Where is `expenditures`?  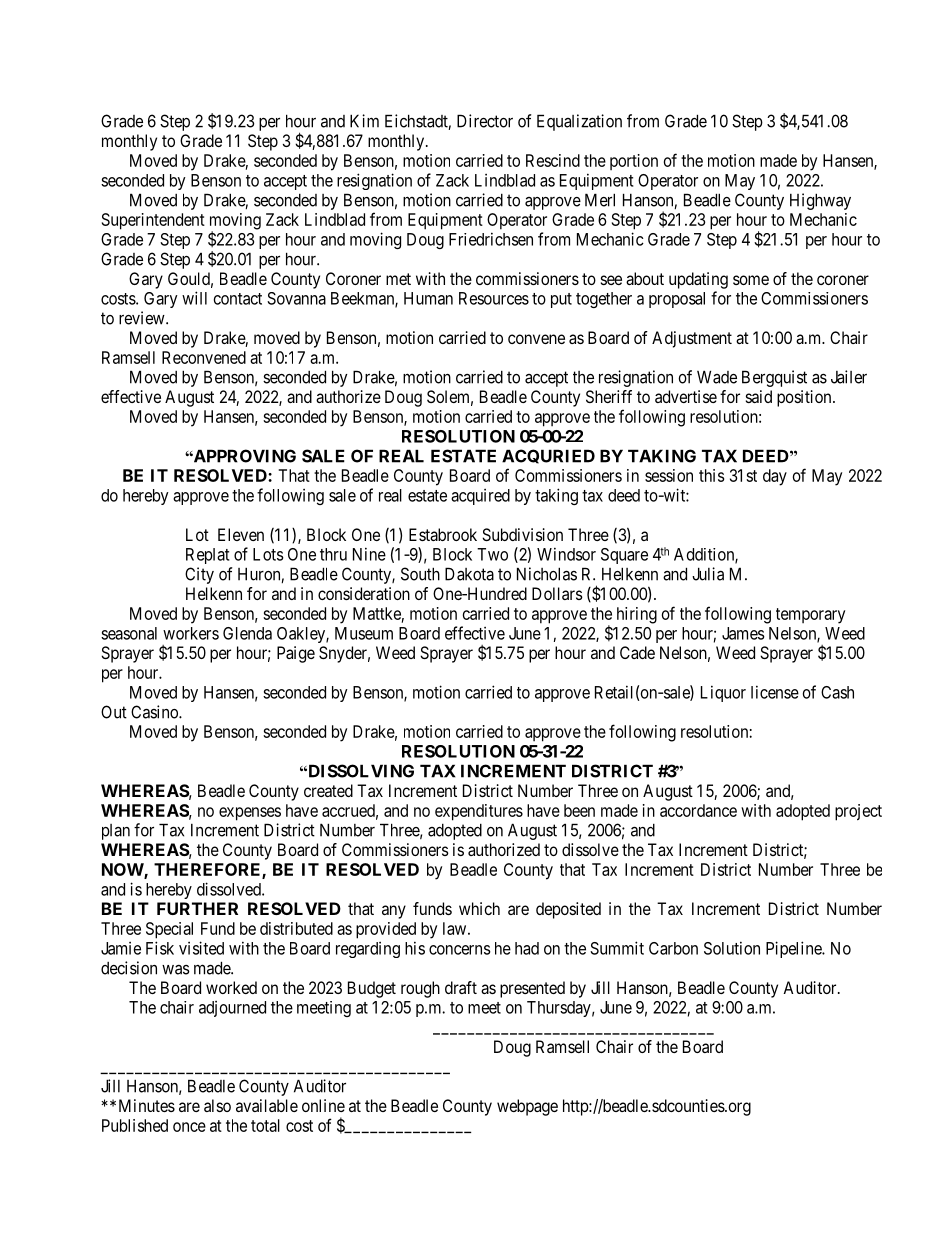
expenditures is located at coordinates (479, 812).
